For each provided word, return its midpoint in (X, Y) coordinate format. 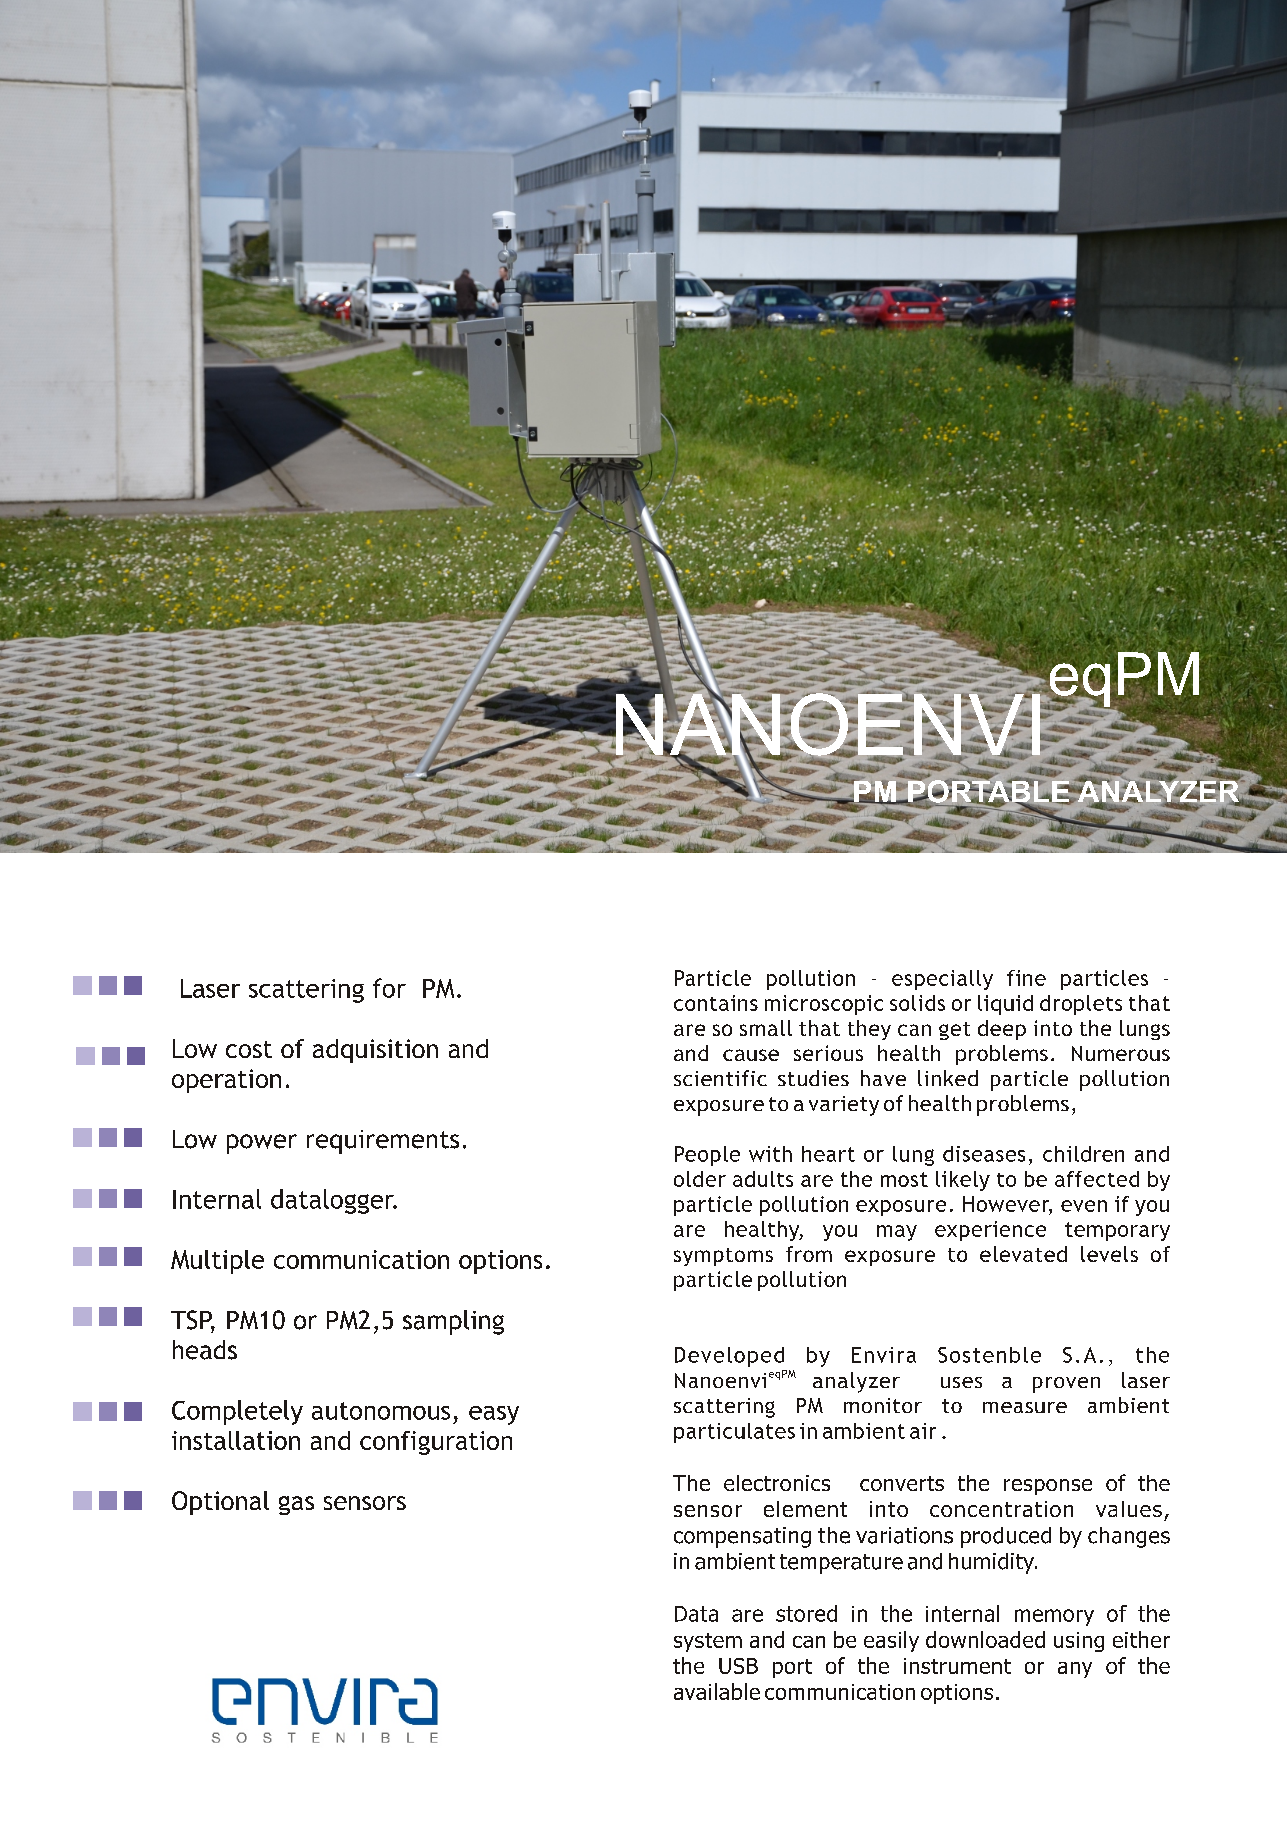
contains (716, 1003)
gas (296, 1505)
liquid (1005, 1005)
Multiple (217, 1262)
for (389, 988)
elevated (1023, 1254)
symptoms (723, 1257)
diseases (984, 1154)
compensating (742, 1537)
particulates (734, 1433)
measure (1025, 1407)
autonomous (381, 1411)
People (707, 1156)
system (708, 1642)
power (262, 1144)
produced (1006, 1537)
